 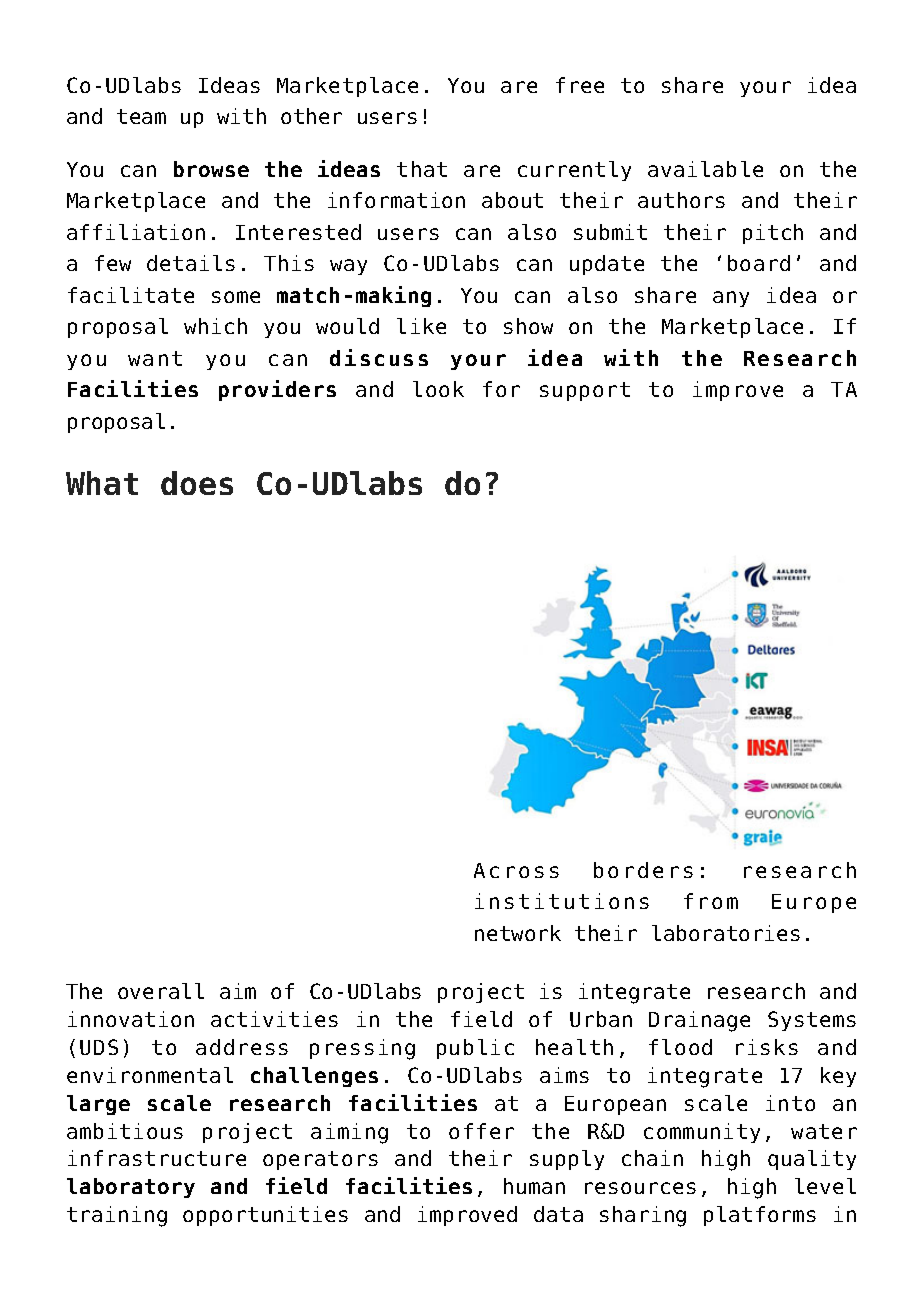 What do you see at coordinates (643, 870) in the screenshot?
I see `borders` at bounding box center [643, 870].
